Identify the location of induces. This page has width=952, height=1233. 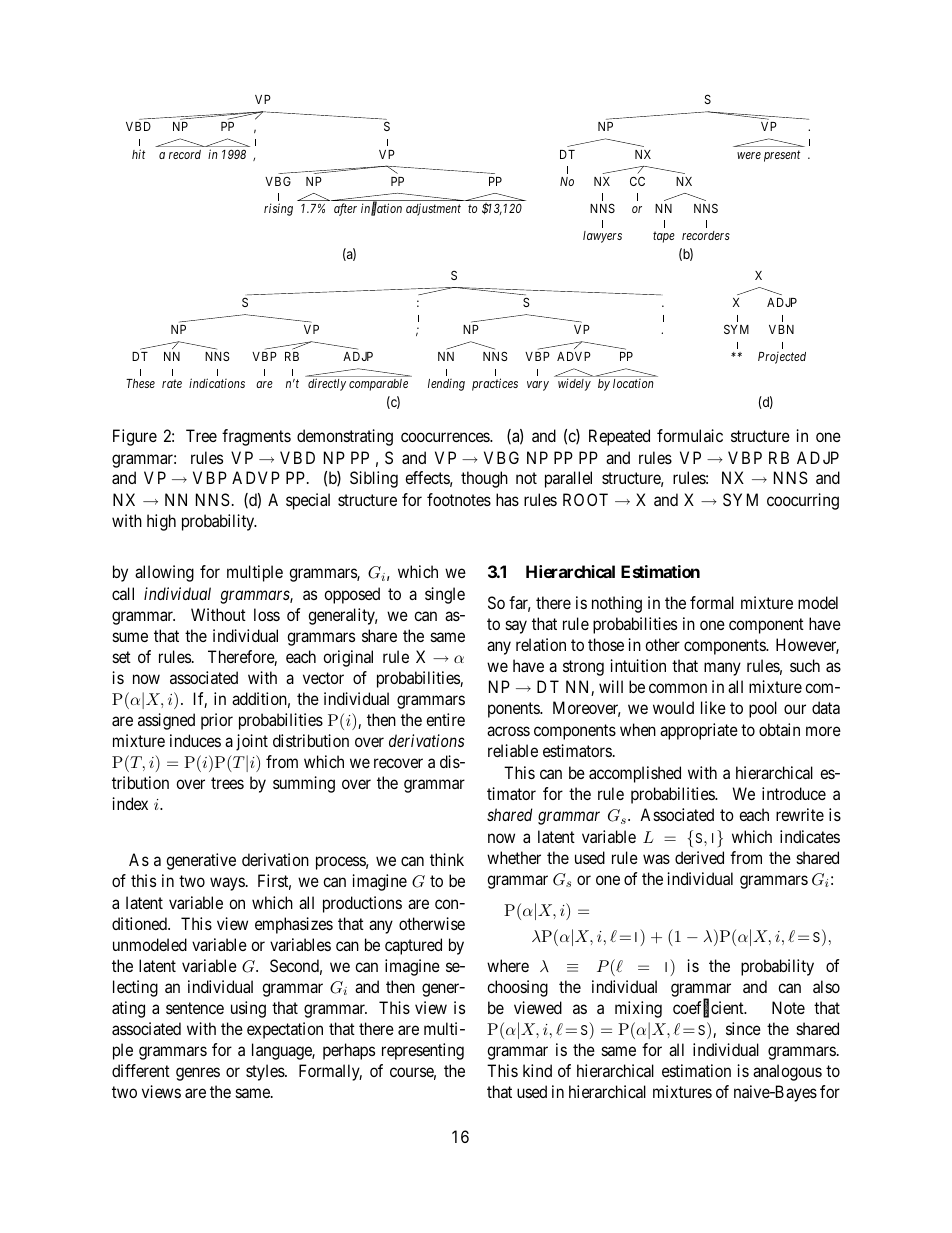
(195, 740).
